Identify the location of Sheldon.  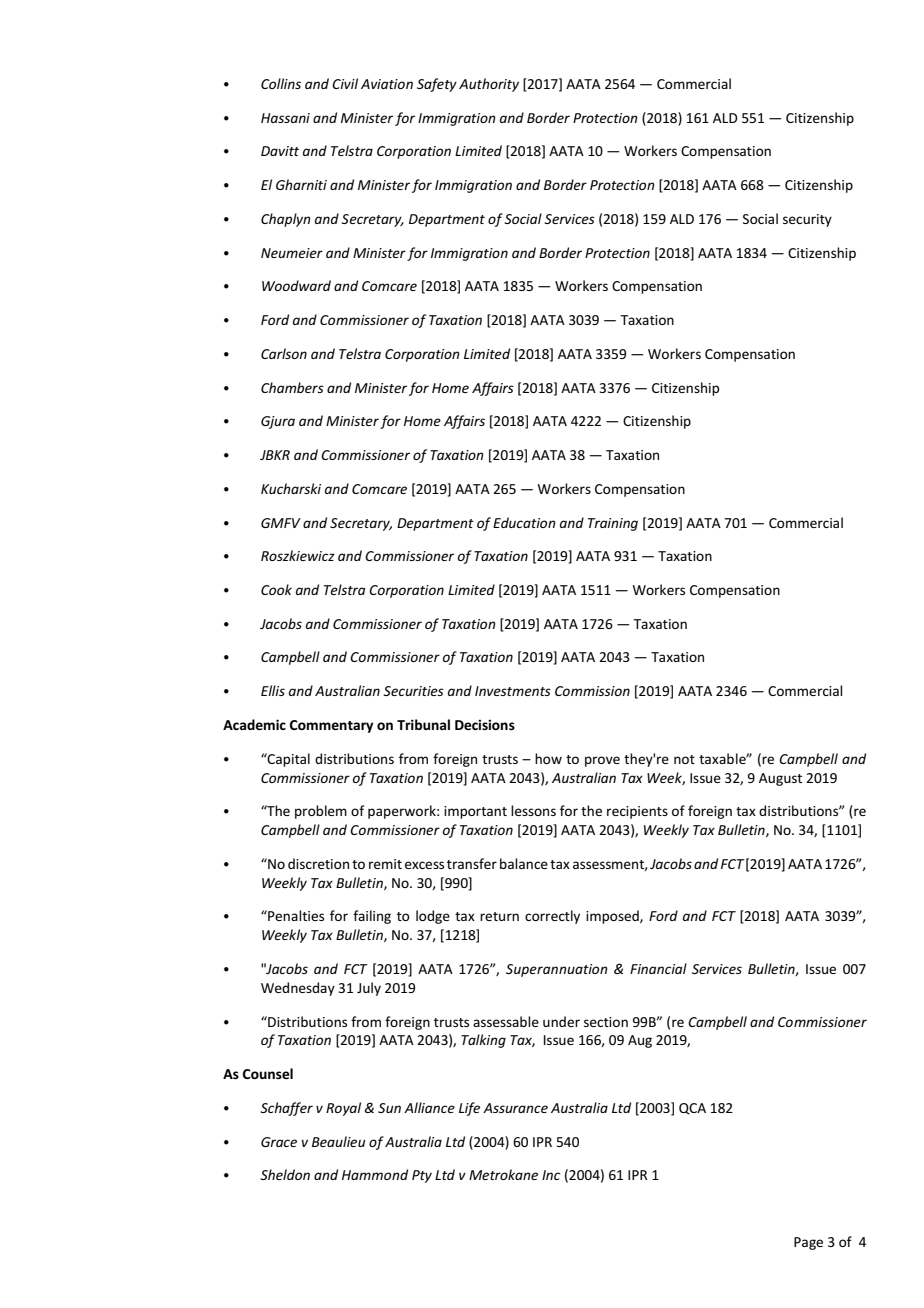
(285, 1174).
